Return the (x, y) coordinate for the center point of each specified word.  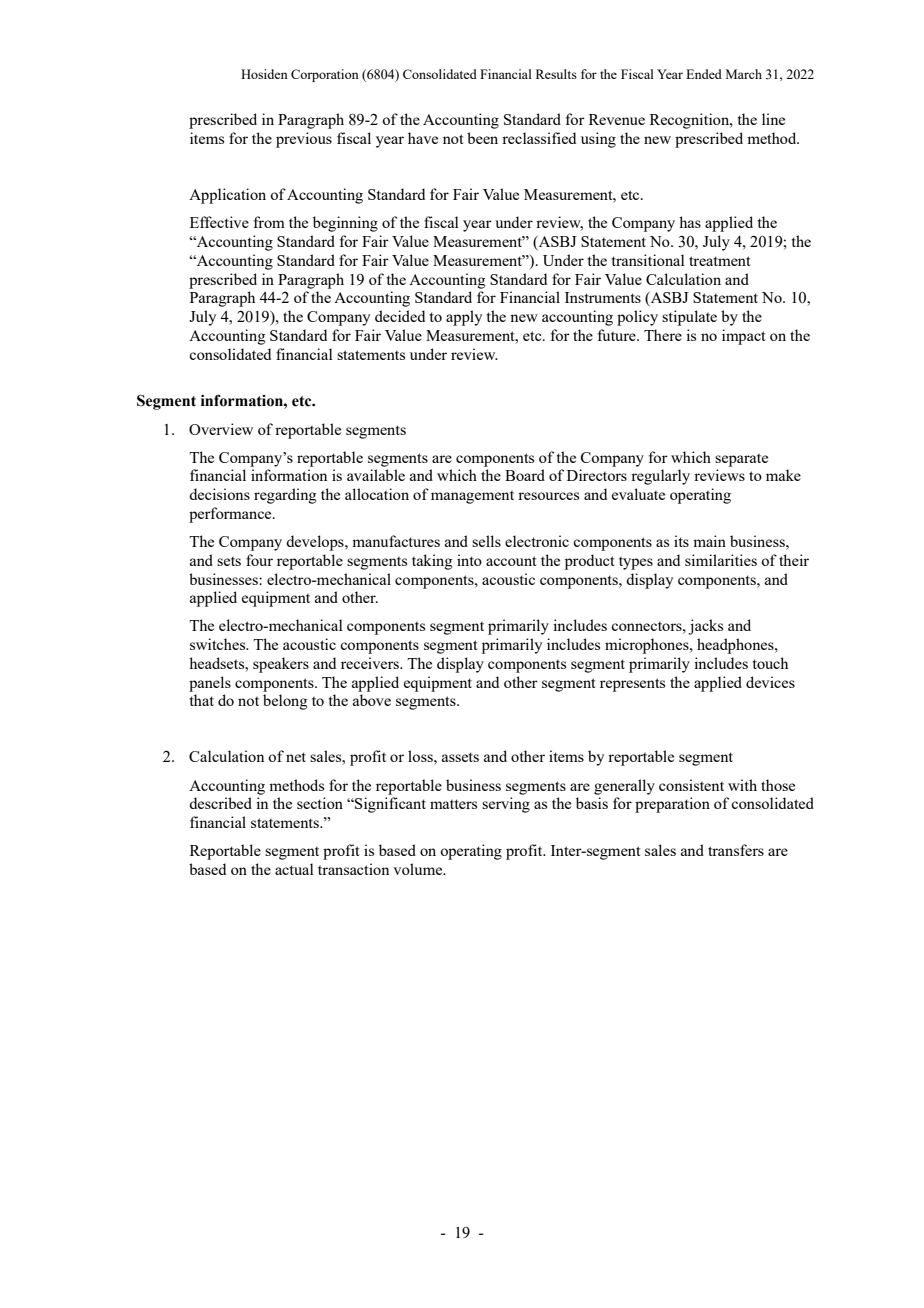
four (259, 560)
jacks (705, 627)
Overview (221, 429)
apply (464, 318)
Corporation (325, 75)
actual (294, 869)
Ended (704, 74)
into (469, 560)
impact (743, 337)
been (482, 138)
